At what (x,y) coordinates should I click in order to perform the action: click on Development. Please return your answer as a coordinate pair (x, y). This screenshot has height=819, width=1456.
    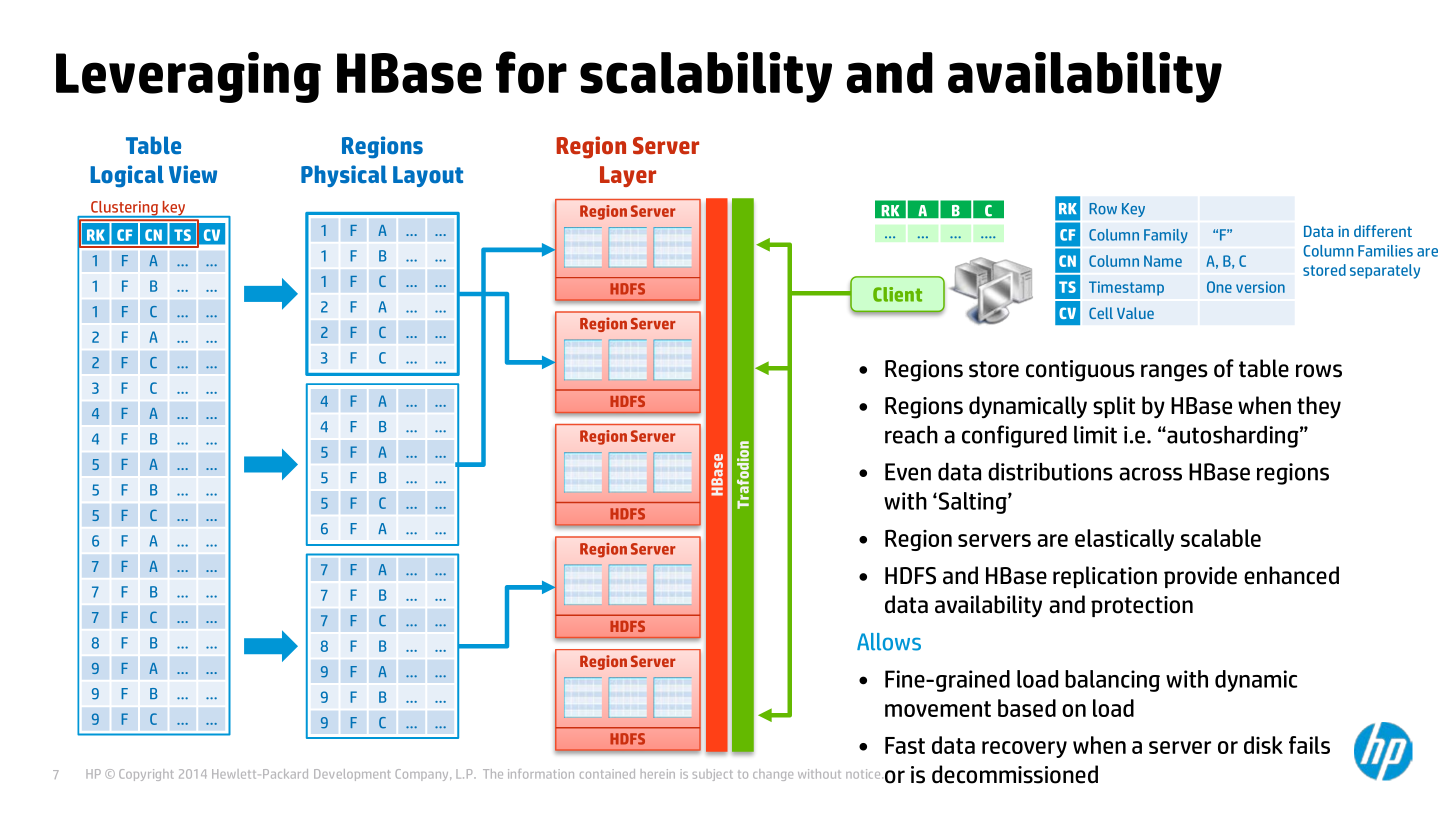
    Looking at the image, I should click on (352, 775).
